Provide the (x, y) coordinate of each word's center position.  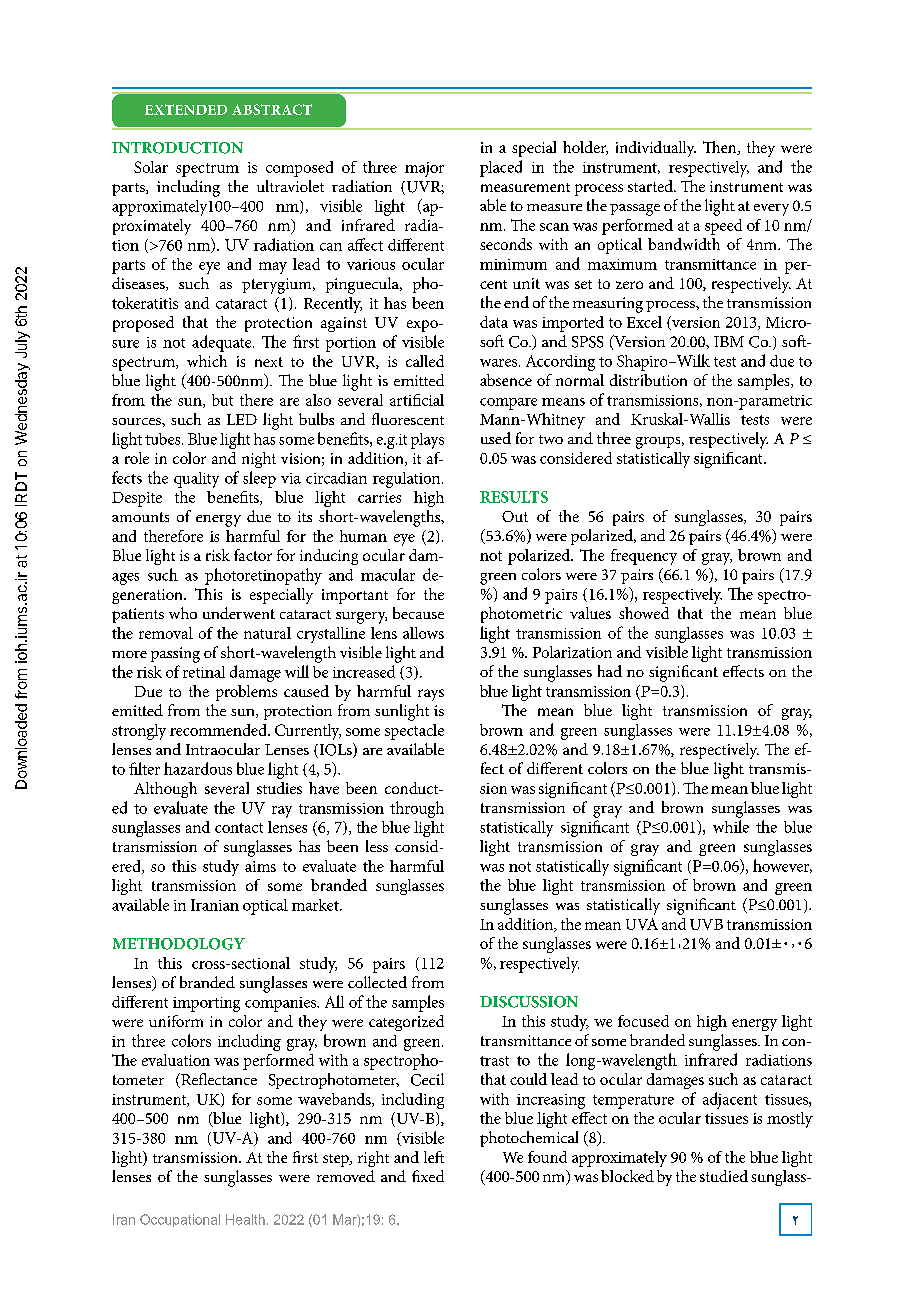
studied (724, 1176)
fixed (428, 1176)
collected (377, 982)
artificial (417, 400)
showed (644, 613)
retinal (204, 672)
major (424, 169)
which (207, 361)
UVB (706, 924)
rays (431, 695)
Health (245, 1219)
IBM (729, 341)
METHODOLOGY (179, 944)
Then (721, 148)
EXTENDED (186, 109)
